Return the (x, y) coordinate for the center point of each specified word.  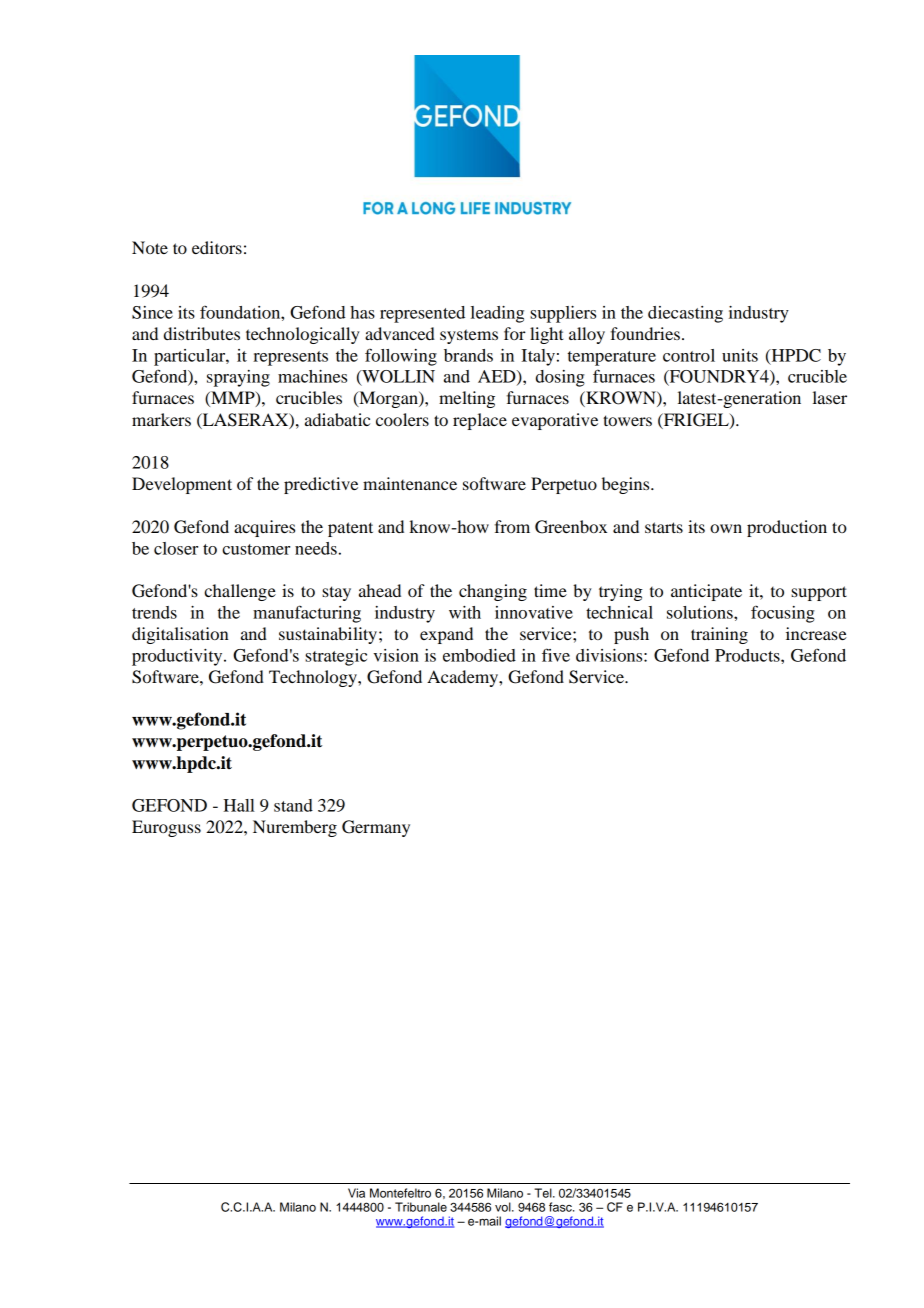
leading (497, 314)
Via (356, 1193)
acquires (264, 528)
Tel (544, 1193)
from (512, 526)
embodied (479, 655)
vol (504, 1207)
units (740, 355)
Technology (314, 678)
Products (748, 655)
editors (217, 247)
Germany (376, 828)
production (787, 528)
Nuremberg (295, 828)
